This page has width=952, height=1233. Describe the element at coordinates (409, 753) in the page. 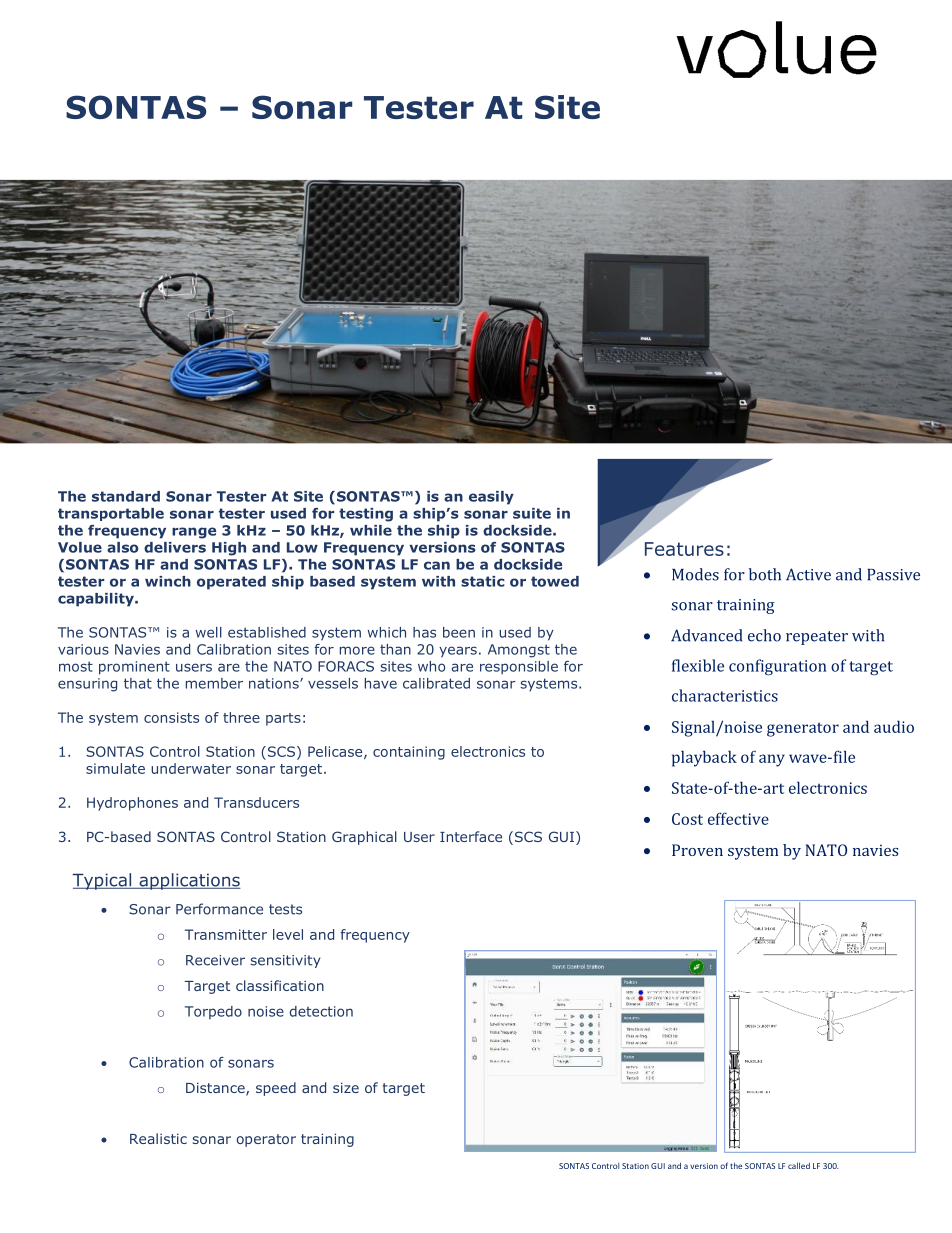

I see `containing` at that location.
